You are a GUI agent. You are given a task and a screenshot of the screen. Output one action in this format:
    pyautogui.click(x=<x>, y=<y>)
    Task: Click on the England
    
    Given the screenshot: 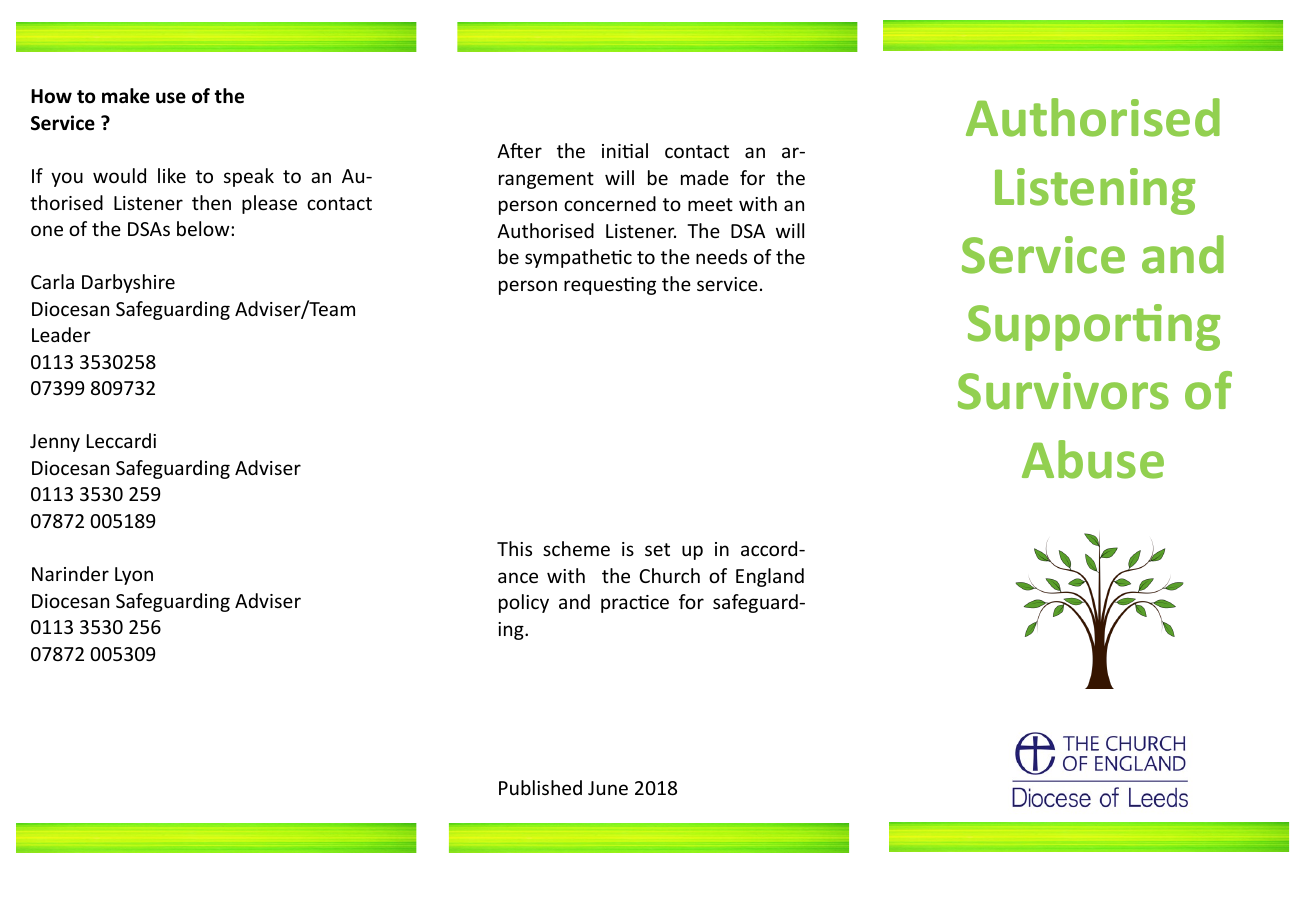 What is the action you would take?
    pyautogui.click(x=770, y=577)
